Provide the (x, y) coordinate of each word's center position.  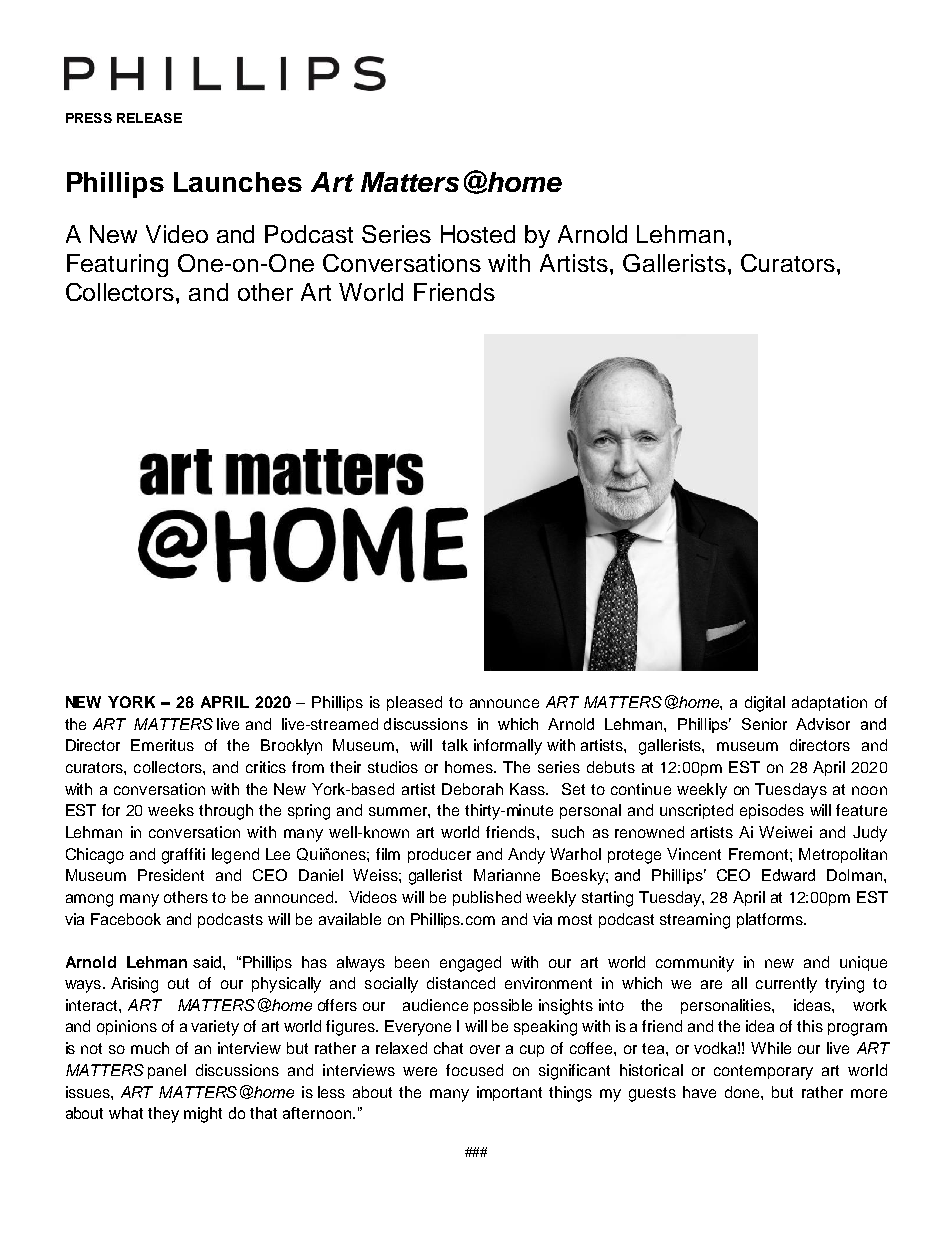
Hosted (478, 234)
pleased (414, 703)
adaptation (829, 703)
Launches (238, 182)
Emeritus (162, 745)
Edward (788, 875)
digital (765, 704)
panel (167, 1071)
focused (474, 1070)
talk (455, 745)
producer (439, 855)
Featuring (117, 265)
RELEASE (149, 118)
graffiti (183, 856)
